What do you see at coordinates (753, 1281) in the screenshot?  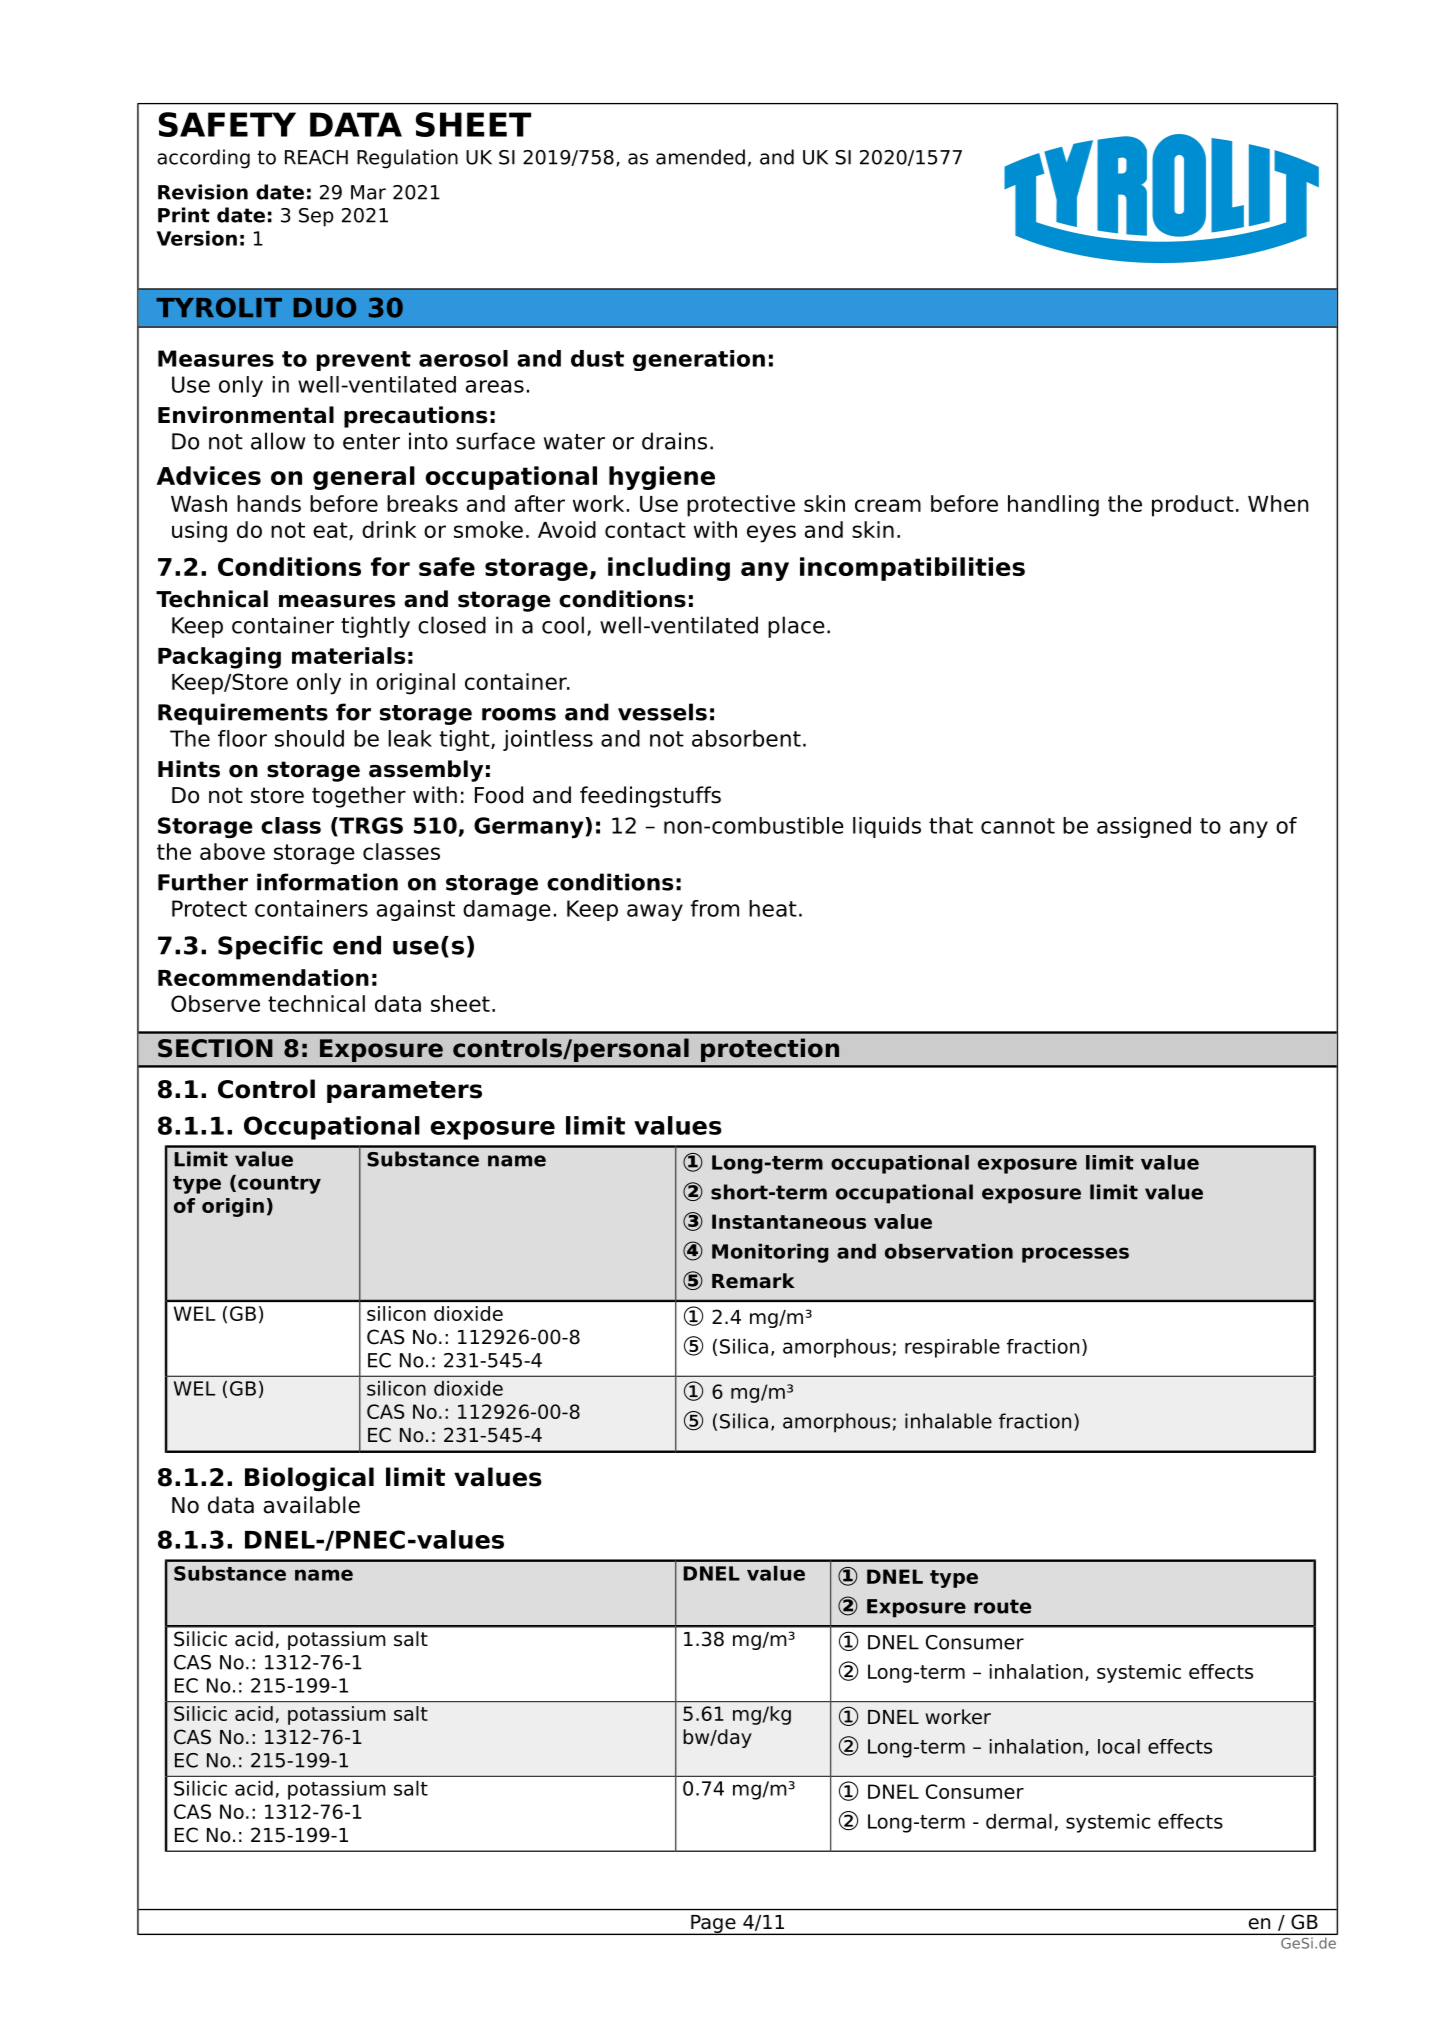 I see `Remark` at bounding box center [753, 1281].
